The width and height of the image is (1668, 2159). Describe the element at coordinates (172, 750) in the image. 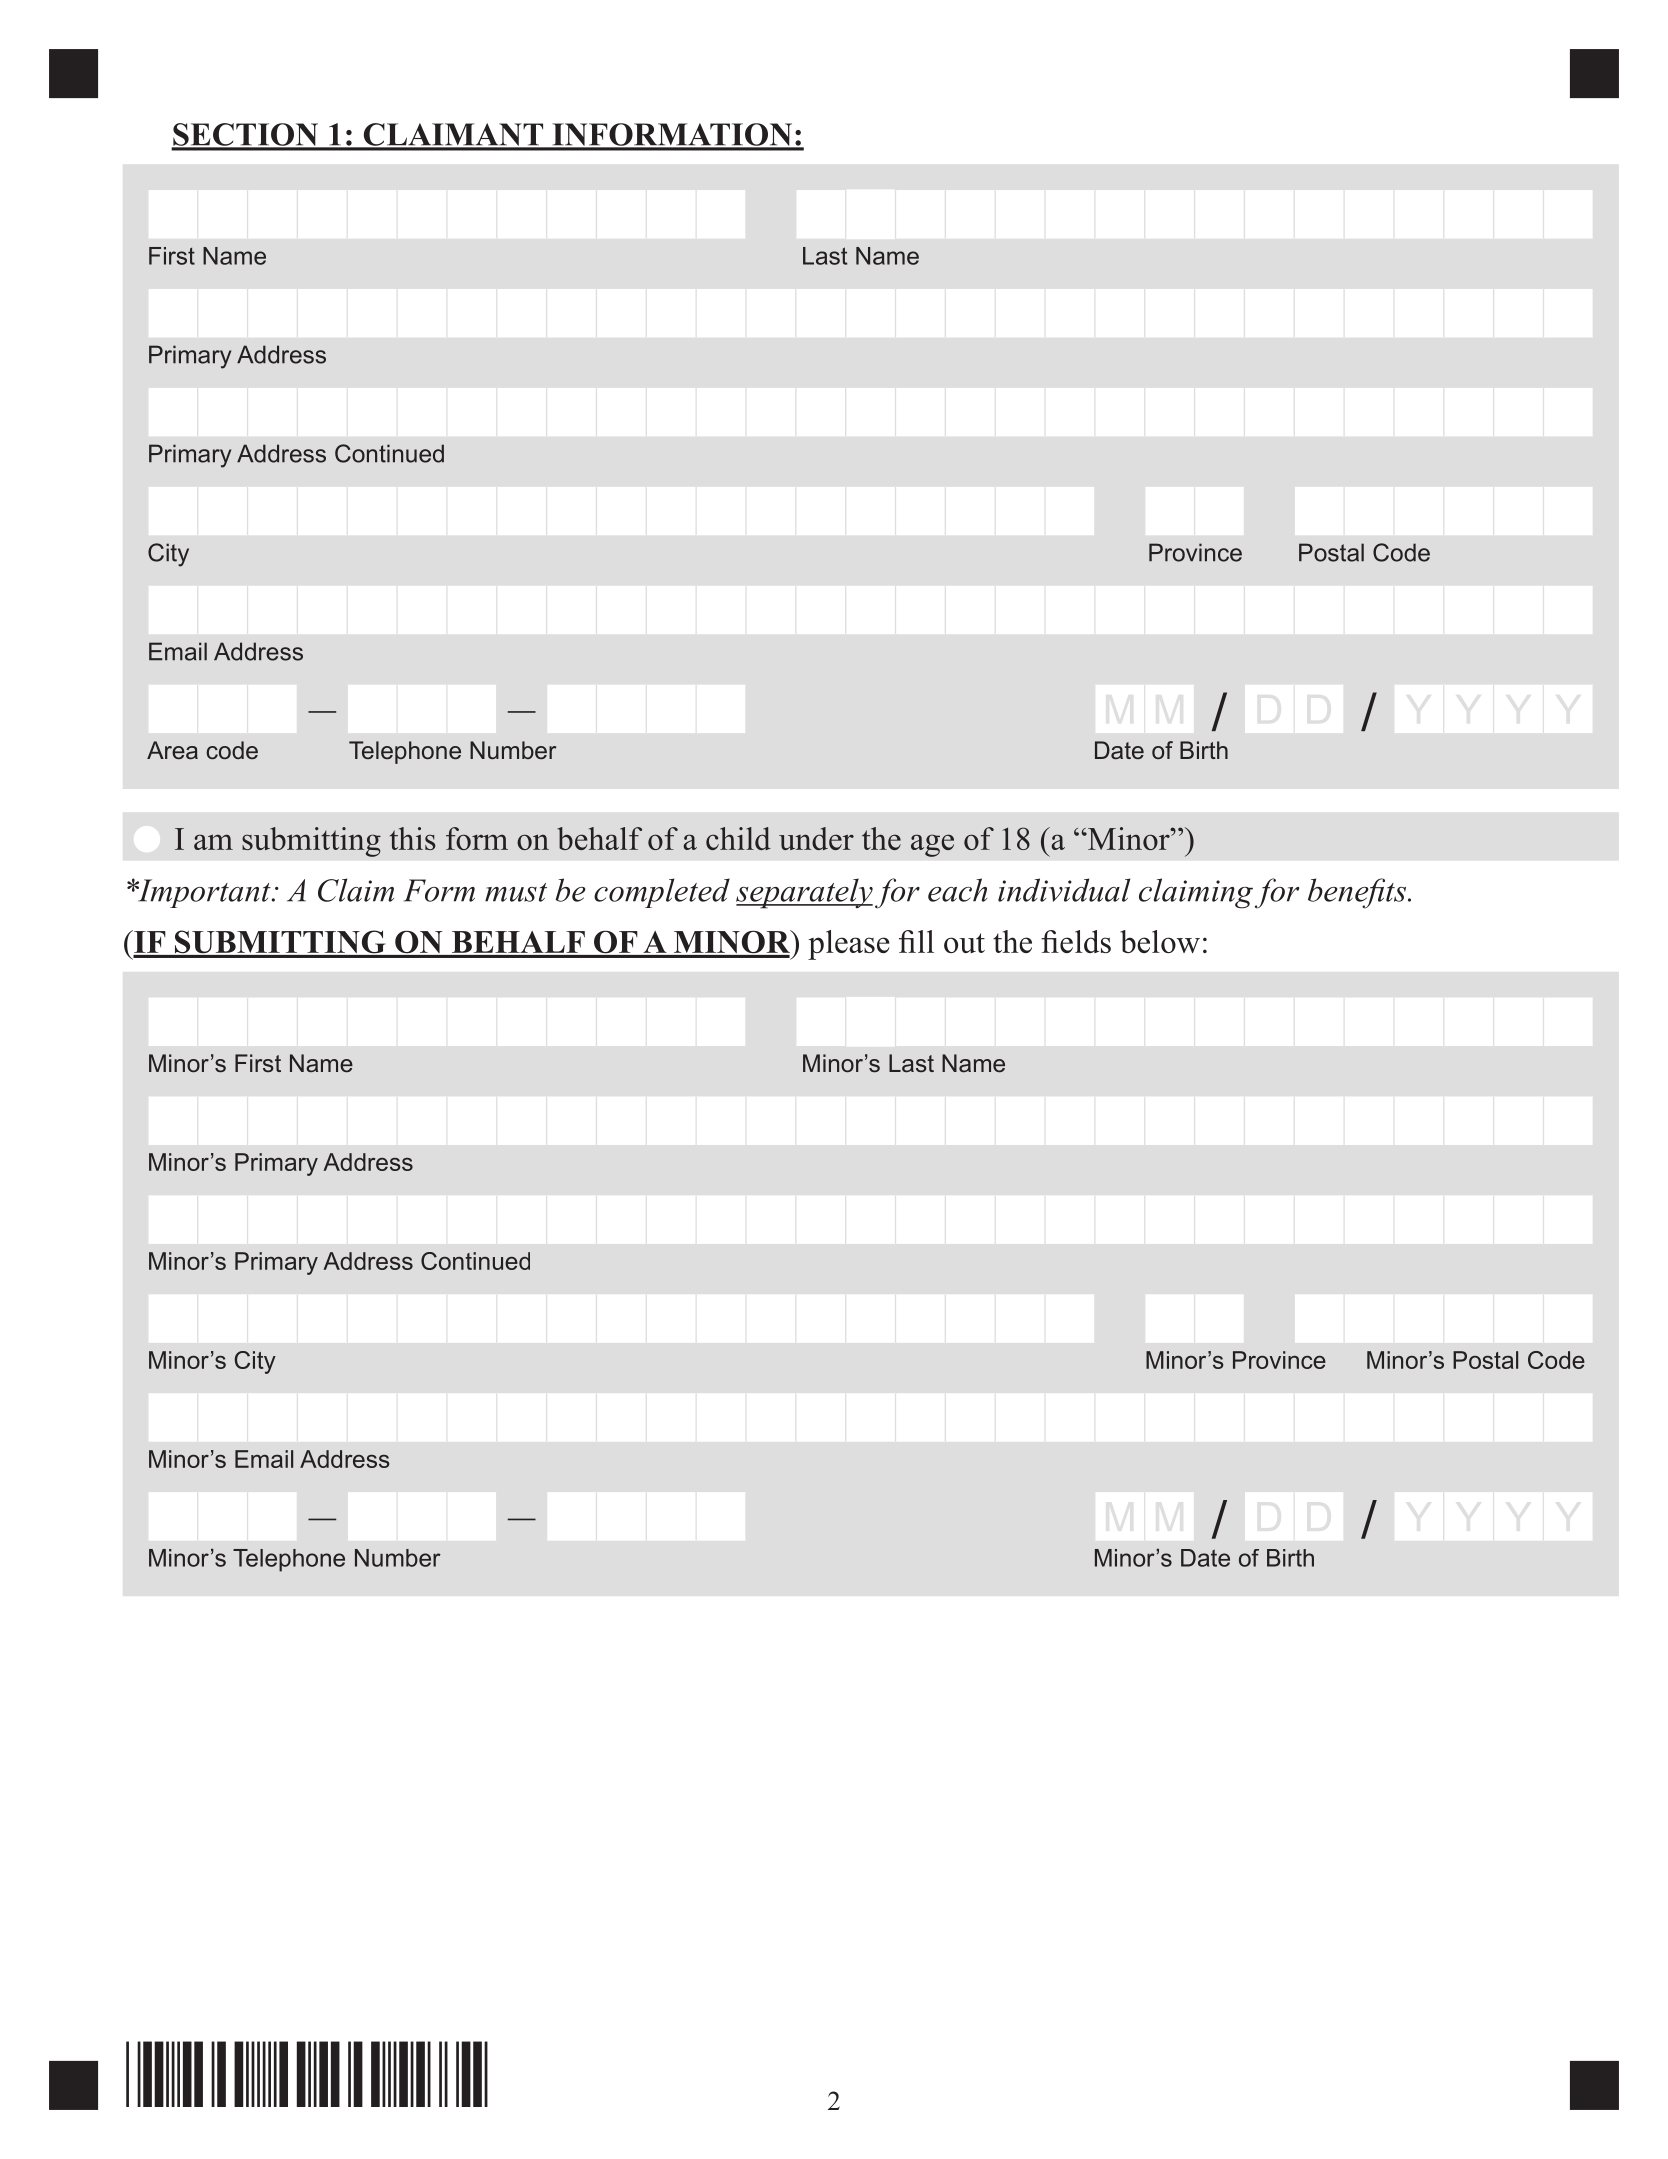

I see `Area` at that location.
